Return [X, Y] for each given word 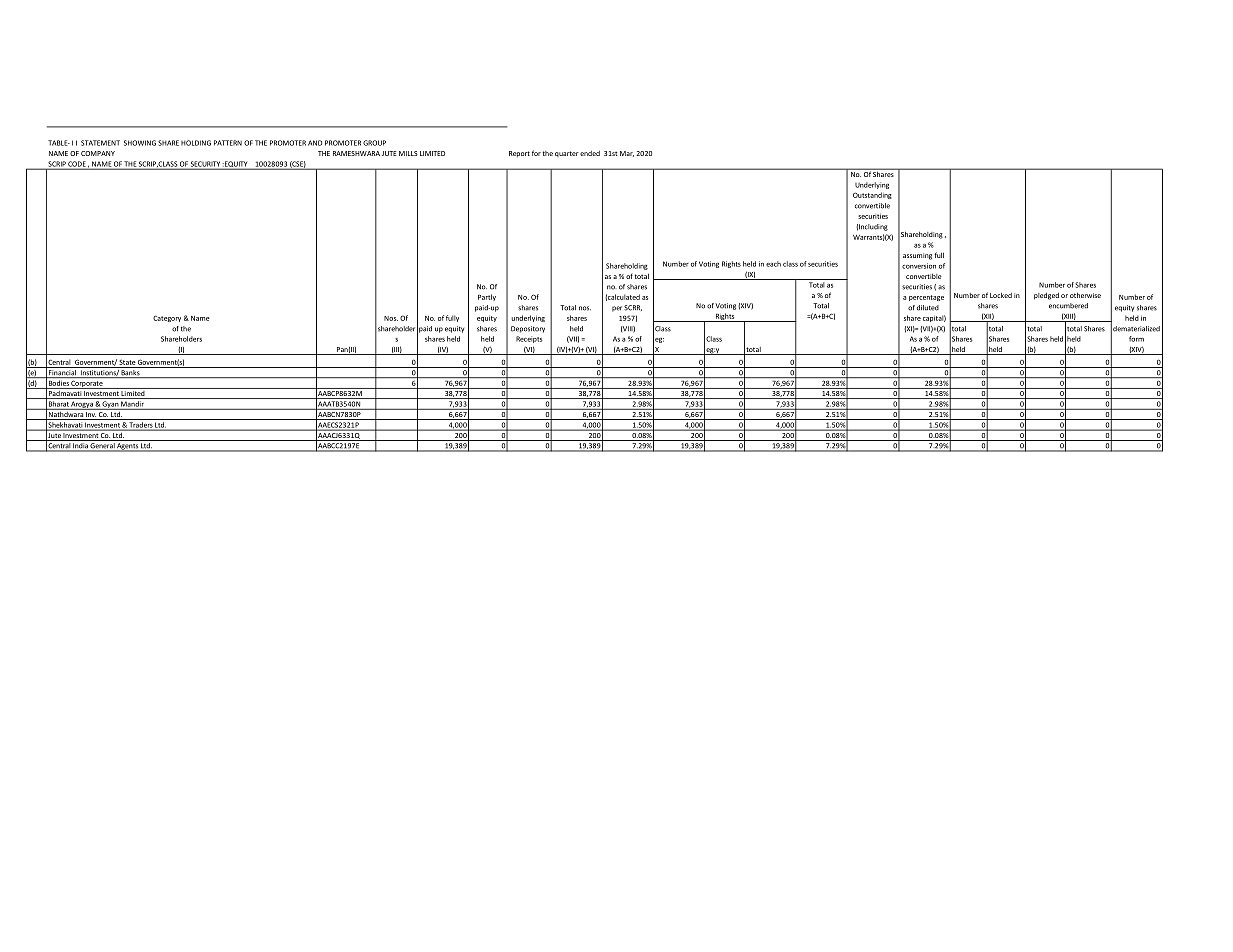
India [80, 447]
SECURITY [205, 165]
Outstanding [872, 195]
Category [167, 318]
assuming [917, 256]
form [1136, 339]
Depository [528, 329]
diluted [928, 308]
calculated [622, 297]
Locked [1001, 295]
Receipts [529, 339]
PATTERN [228, 143]
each [773, 264]
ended [590, 153]
